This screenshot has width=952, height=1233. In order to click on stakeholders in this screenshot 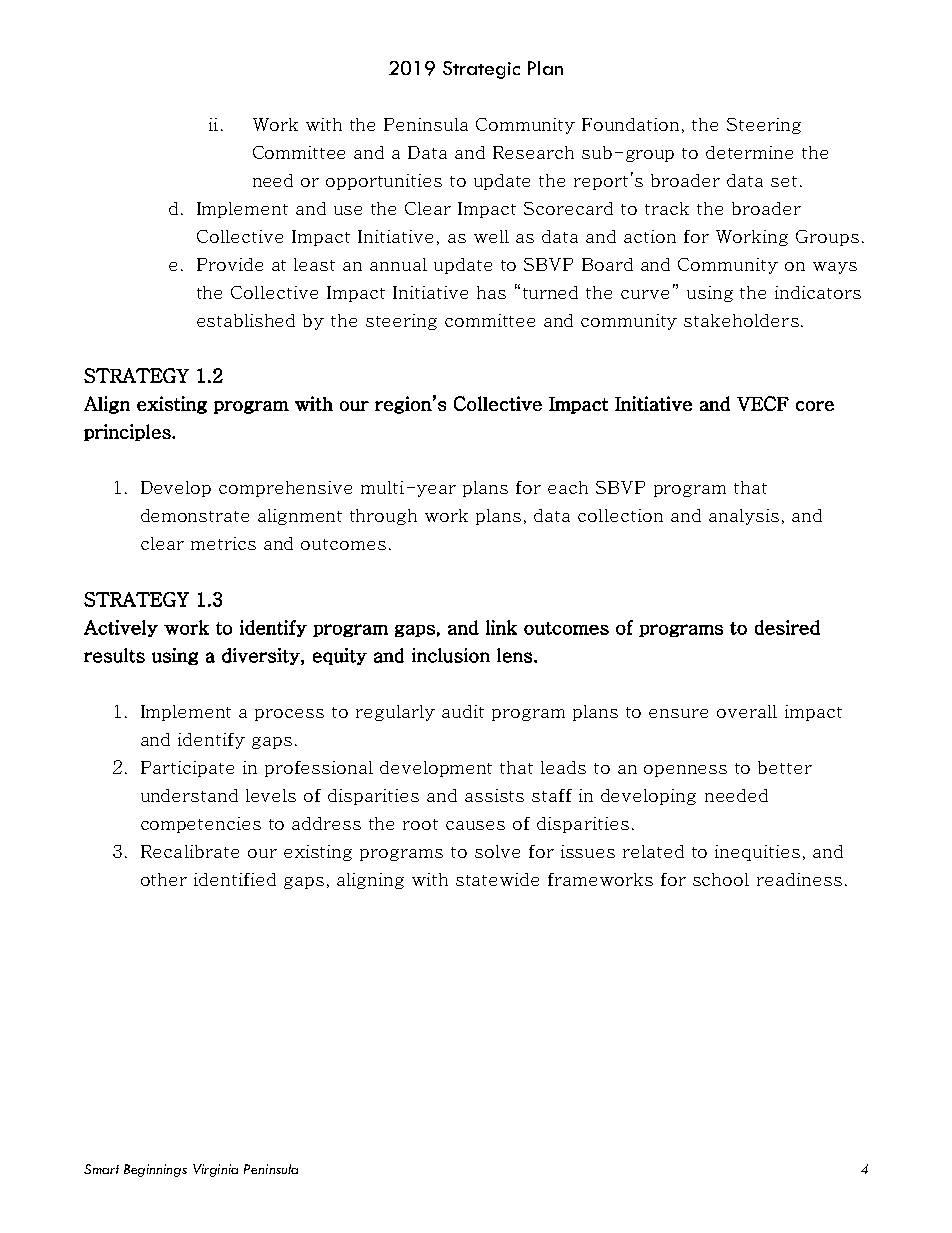, I will do `click(741, 320)`.
